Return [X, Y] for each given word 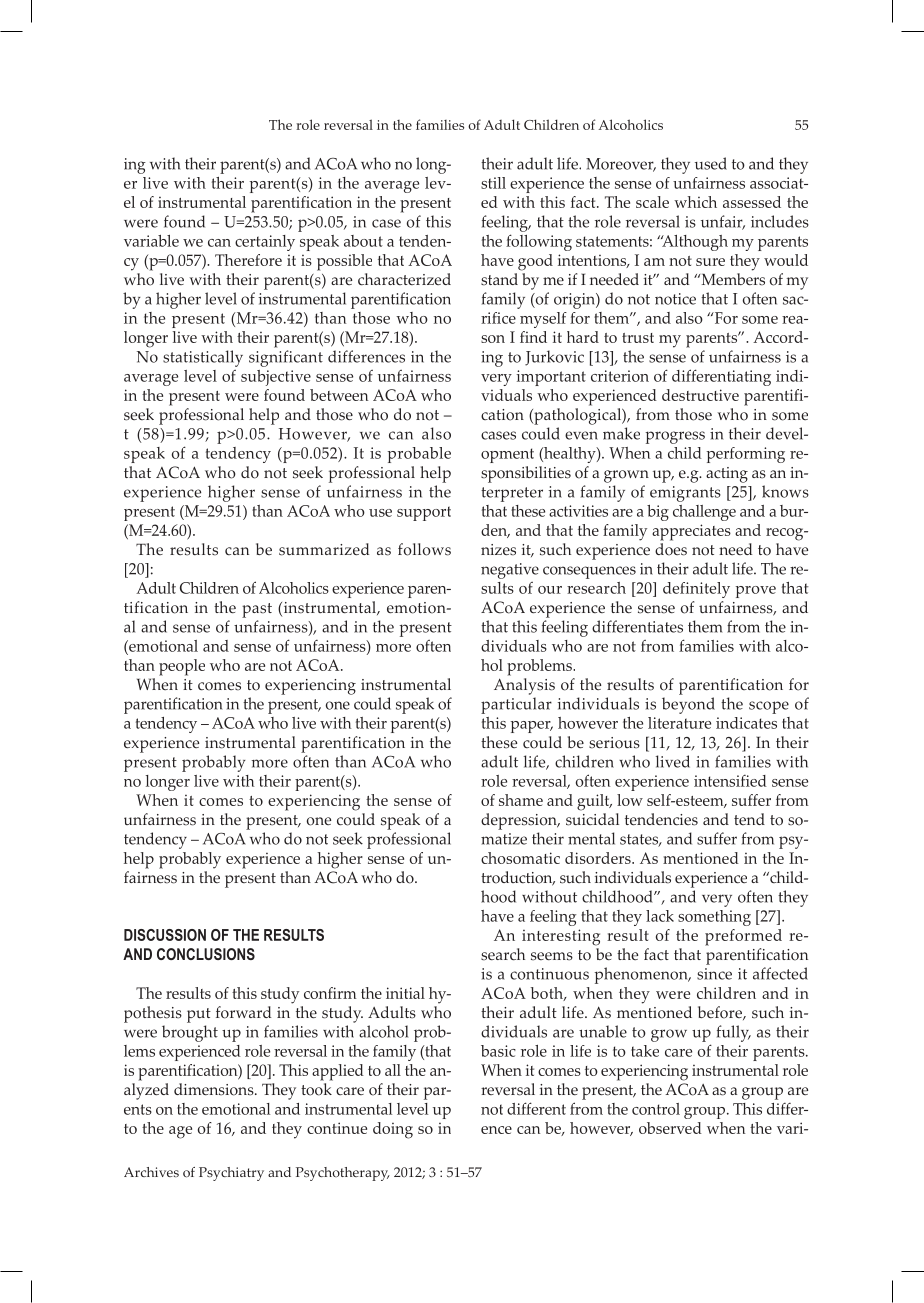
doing [393, 1130]
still [493, 183]
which [695, 202]
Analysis [524, 686]
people [182, 667]
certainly [265, 243]
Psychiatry [231, 1174]
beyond [688, 705]
